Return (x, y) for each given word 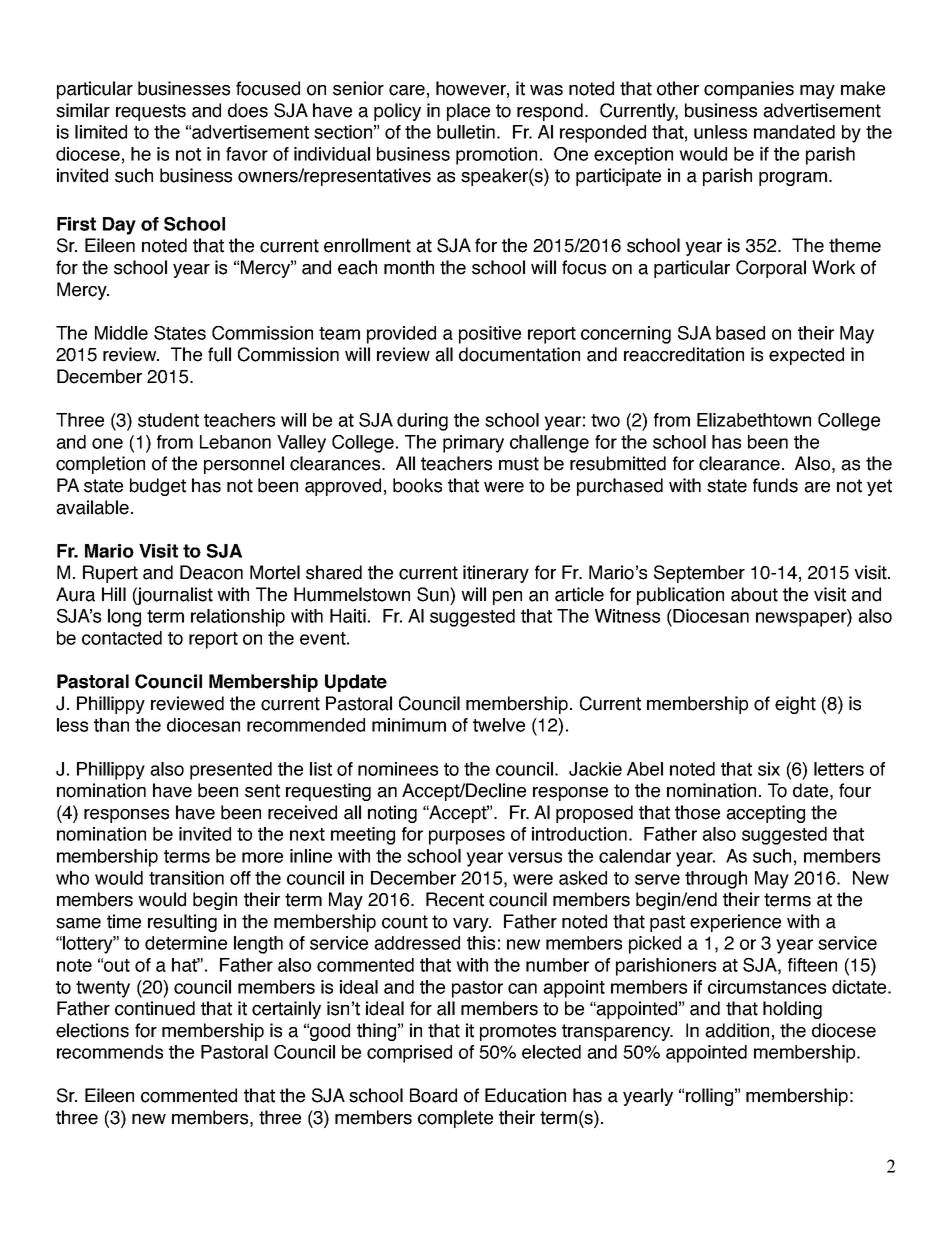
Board (433, 1095)
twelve (499, 725)
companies (749, 90)
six (769, 769)
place (468, 112)
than (111, 725)
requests (151, 112)
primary (473, 444)
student (168, 420)
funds (775, 485)
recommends (110, 1052)
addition (737, 1030)
